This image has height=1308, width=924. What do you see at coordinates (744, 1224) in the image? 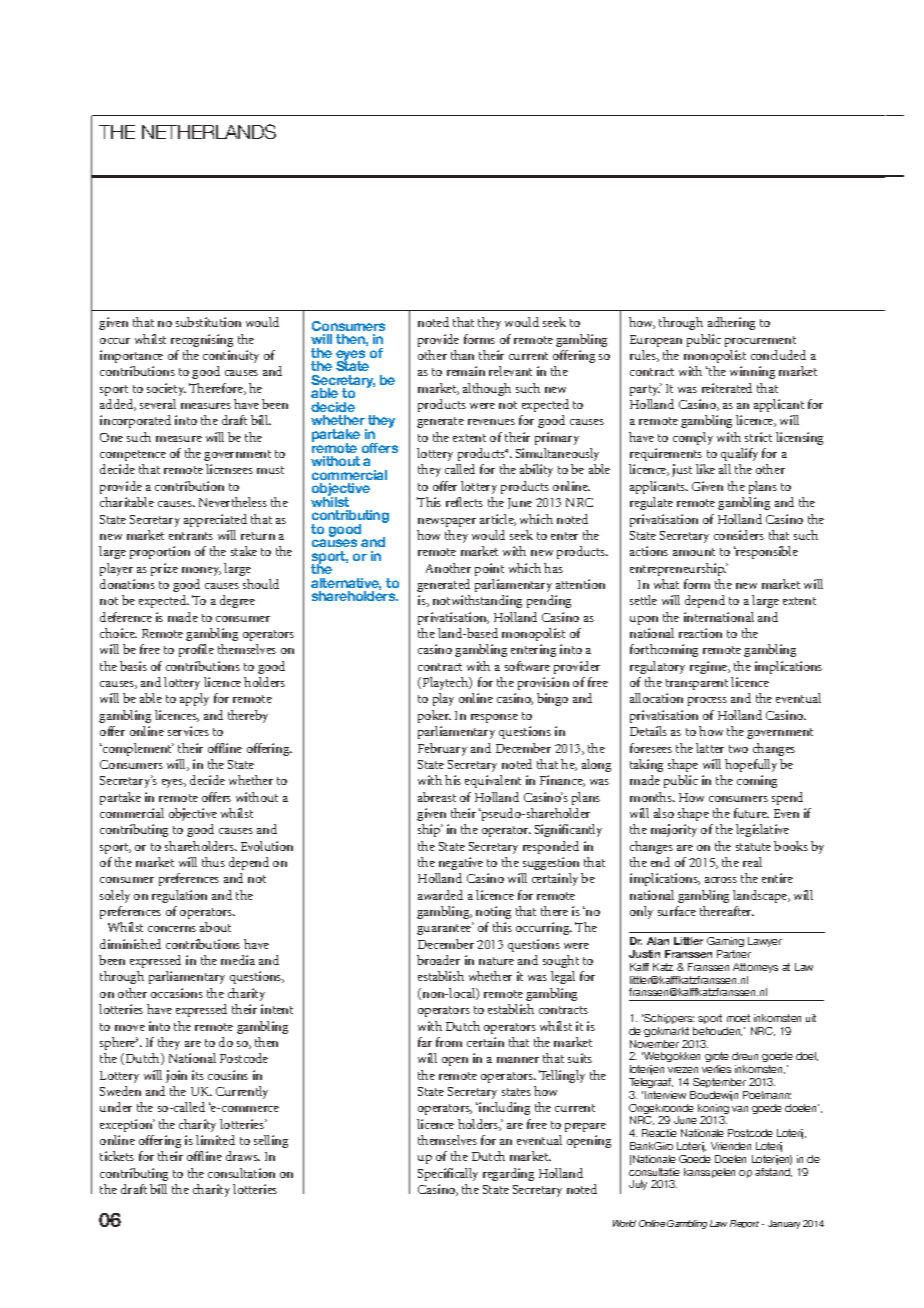
I see `Report` at bounding box center [744, 1224].
